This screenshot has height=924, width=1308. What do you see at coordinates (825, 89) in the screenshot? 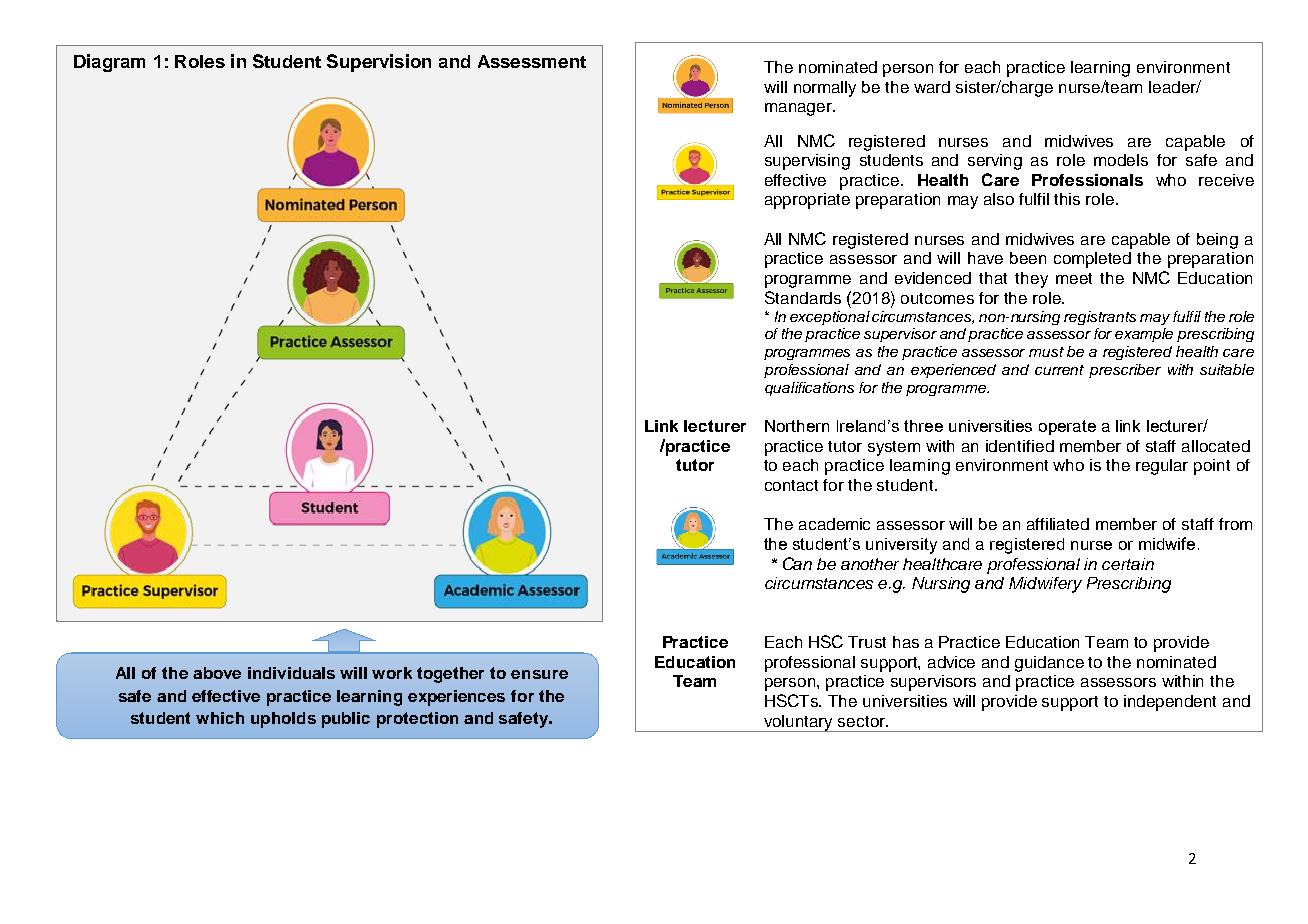
I see `normally` at bounding box center [825, 89].
